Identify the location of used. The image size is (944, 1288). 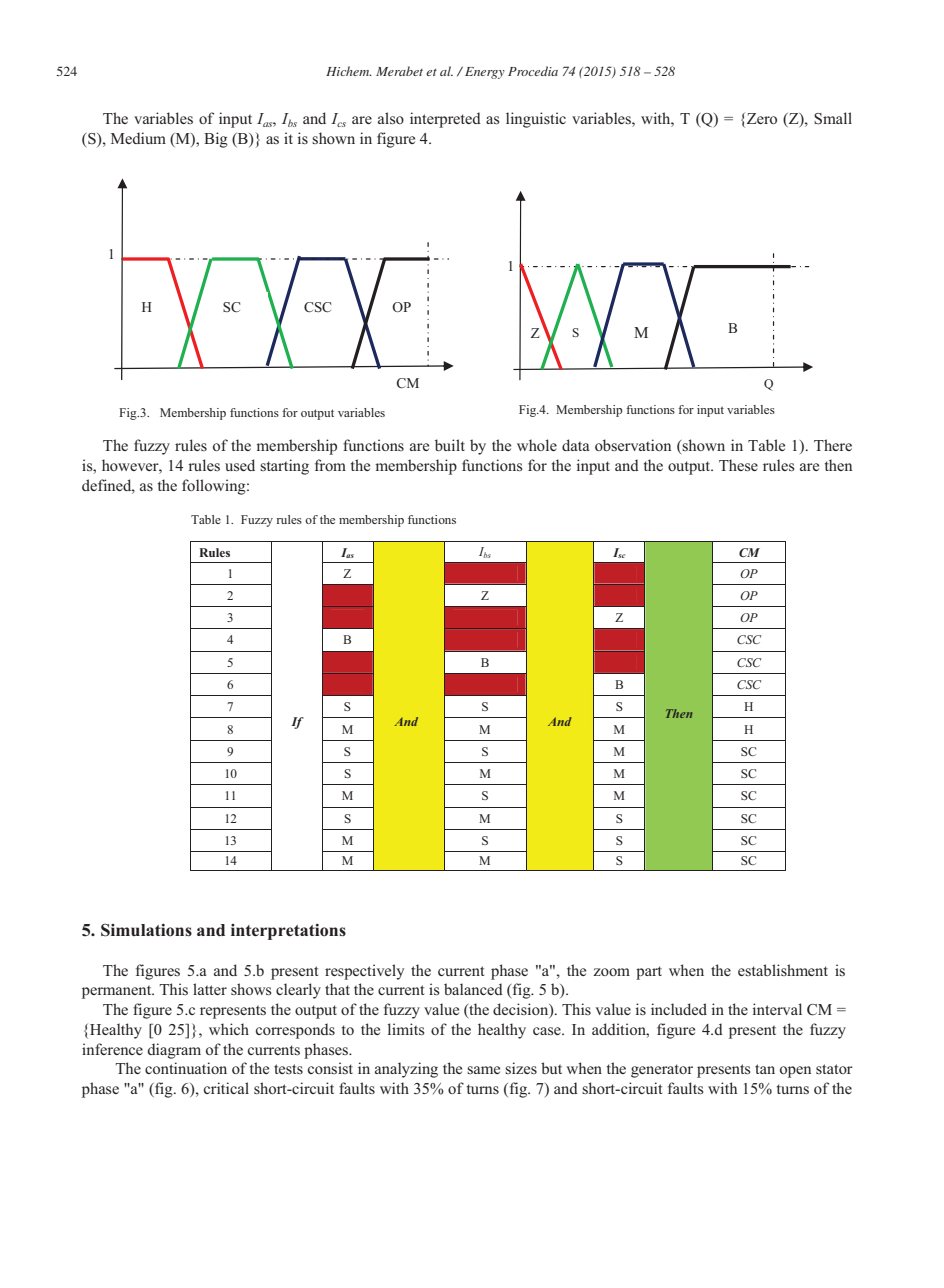
(240, 465).
